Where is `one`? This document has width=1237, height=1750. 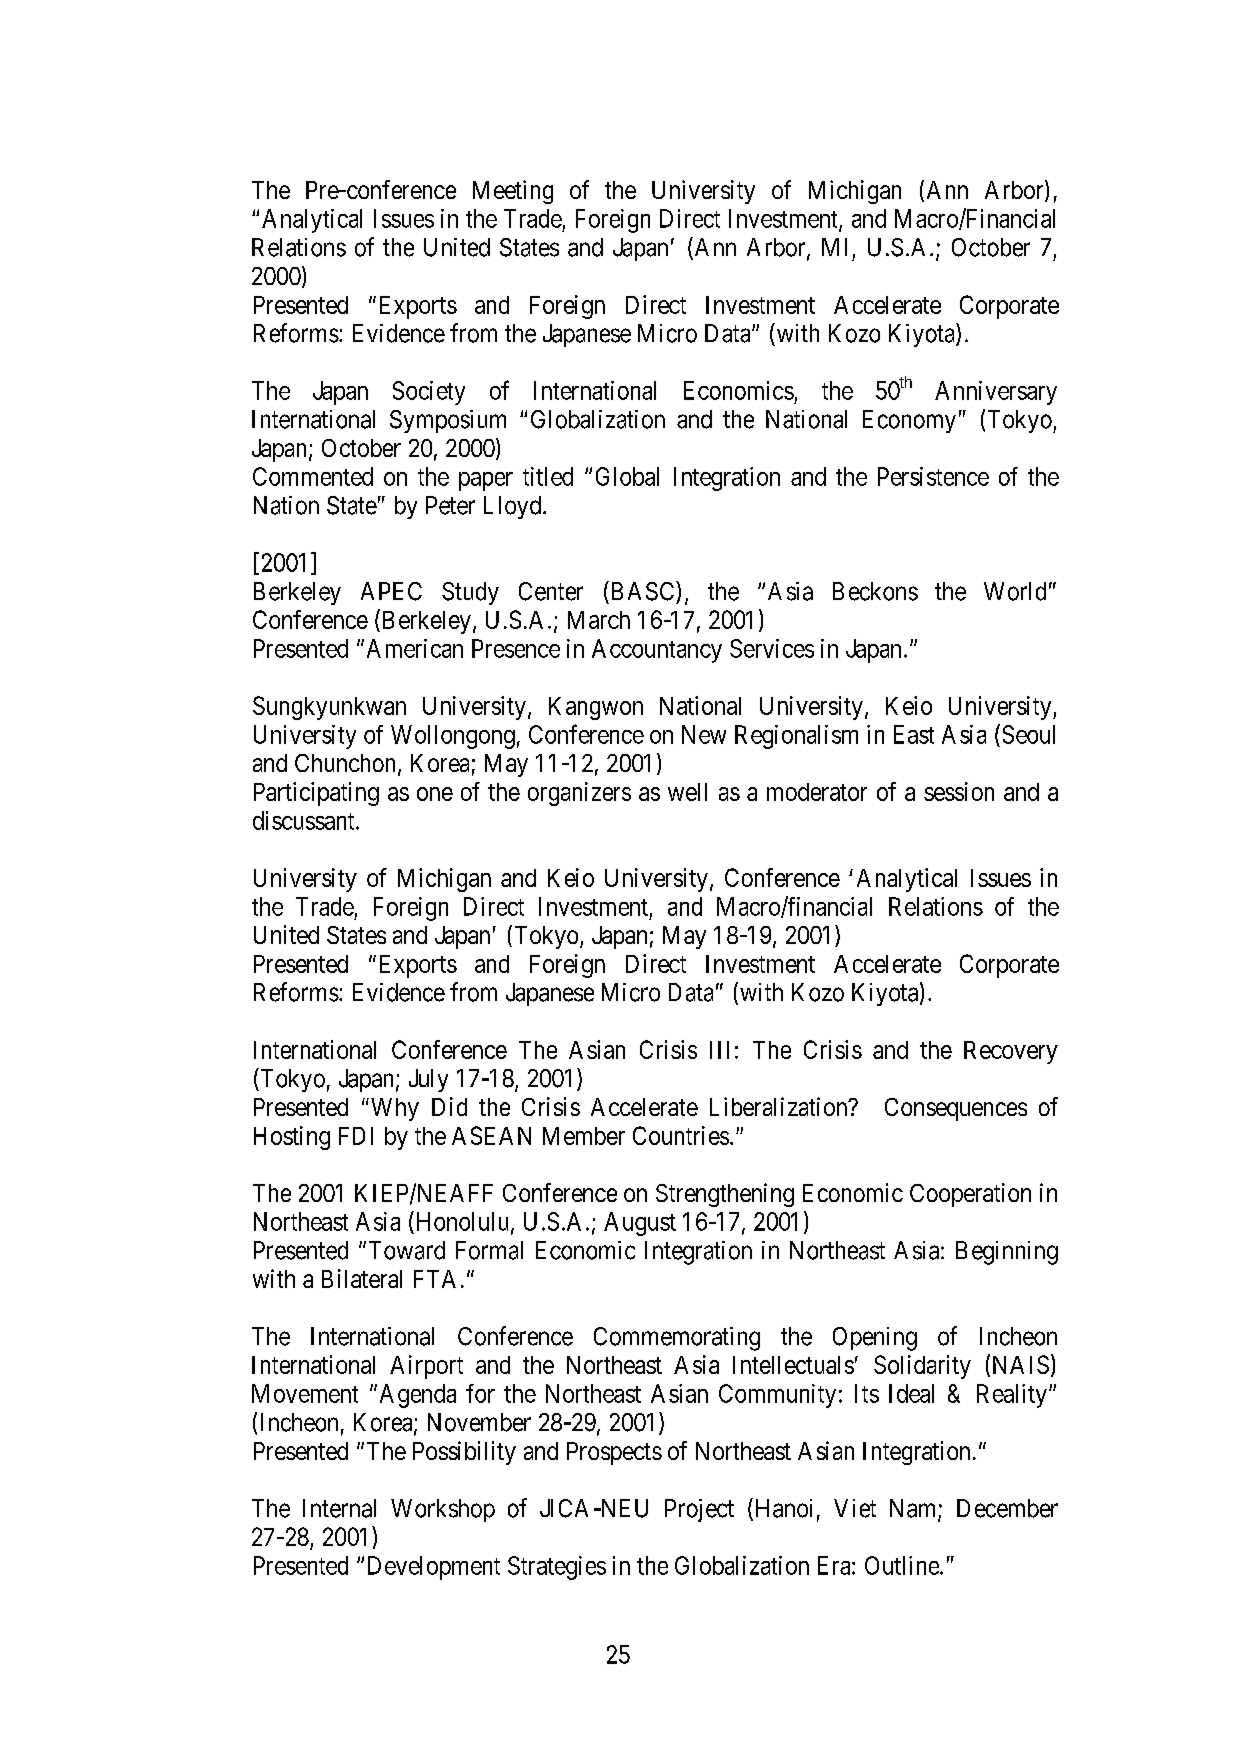 one is located at coordinates (435, 794).
